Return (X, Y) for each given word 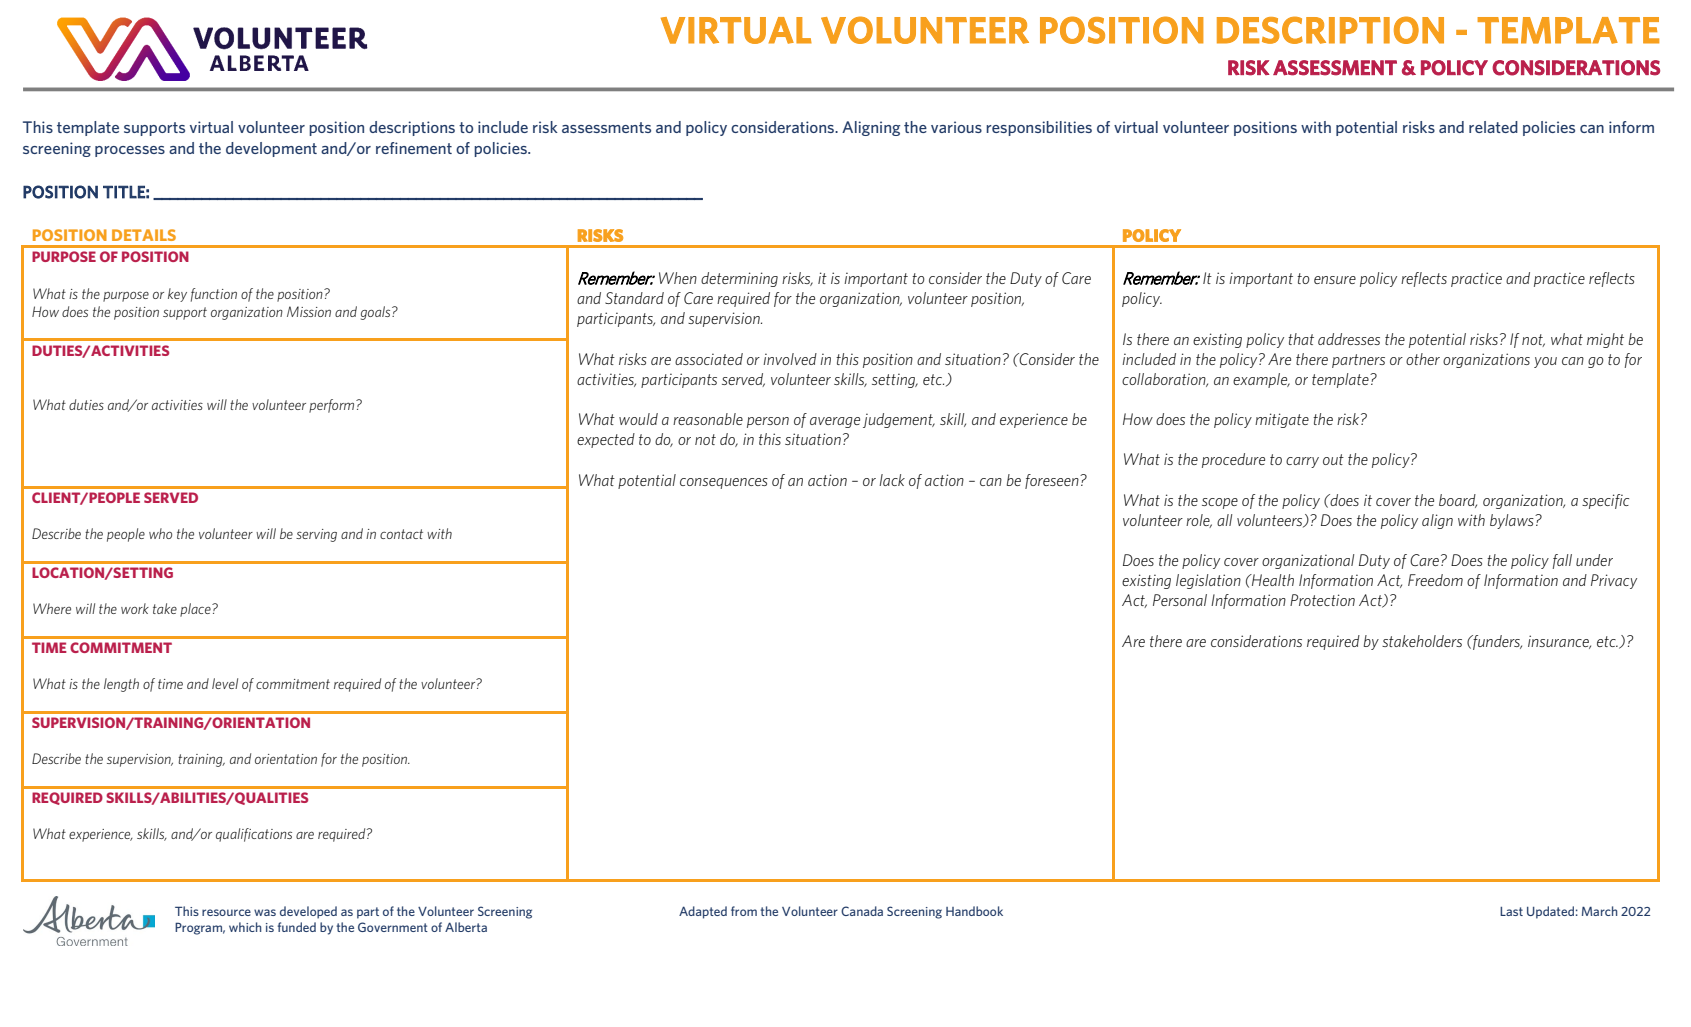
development (271, 149)
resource (226, 912)
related (1493, 127)
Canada (862, 911)
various (956, 127)
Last (1511, 911)
